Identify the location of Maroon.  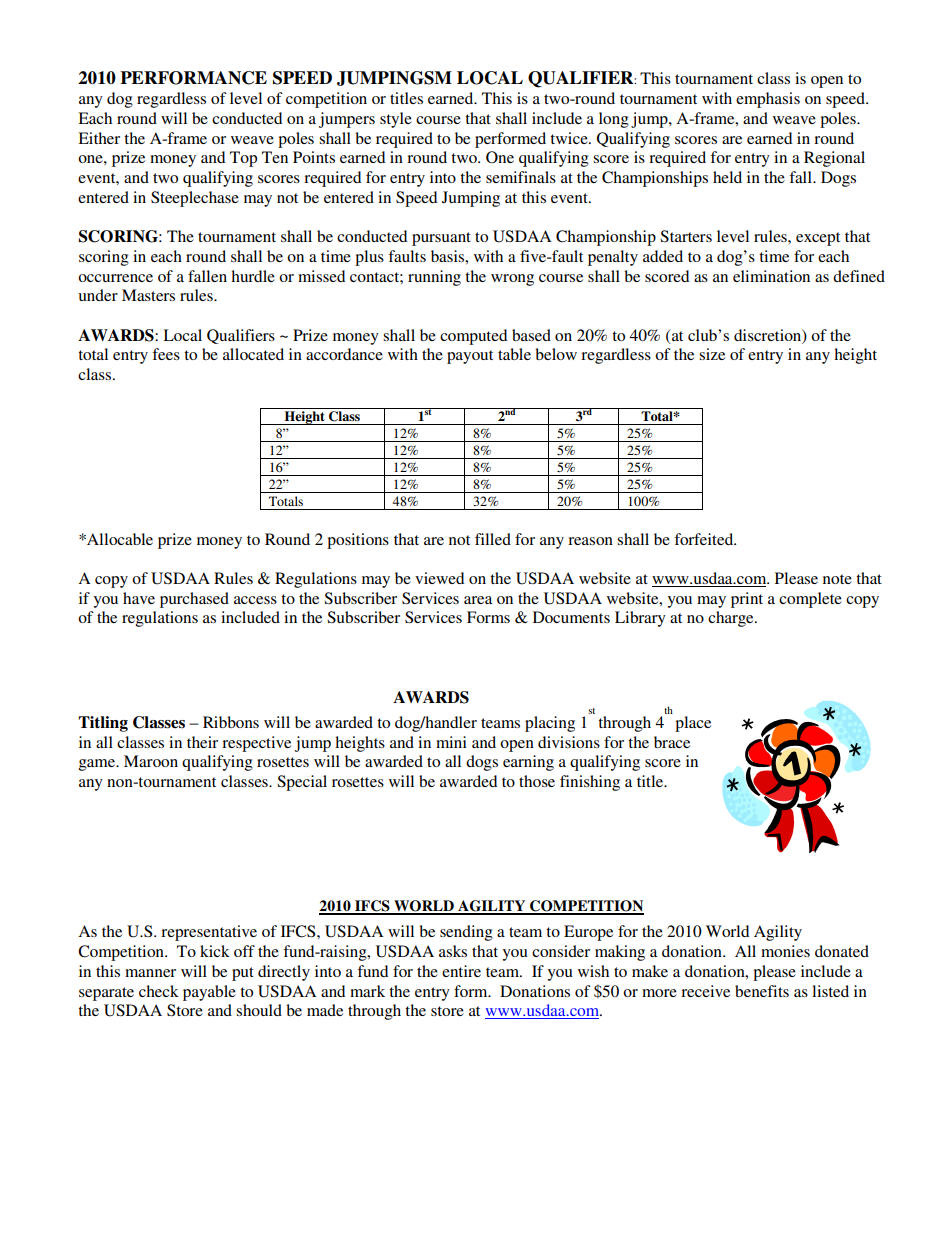
(151, 761).
